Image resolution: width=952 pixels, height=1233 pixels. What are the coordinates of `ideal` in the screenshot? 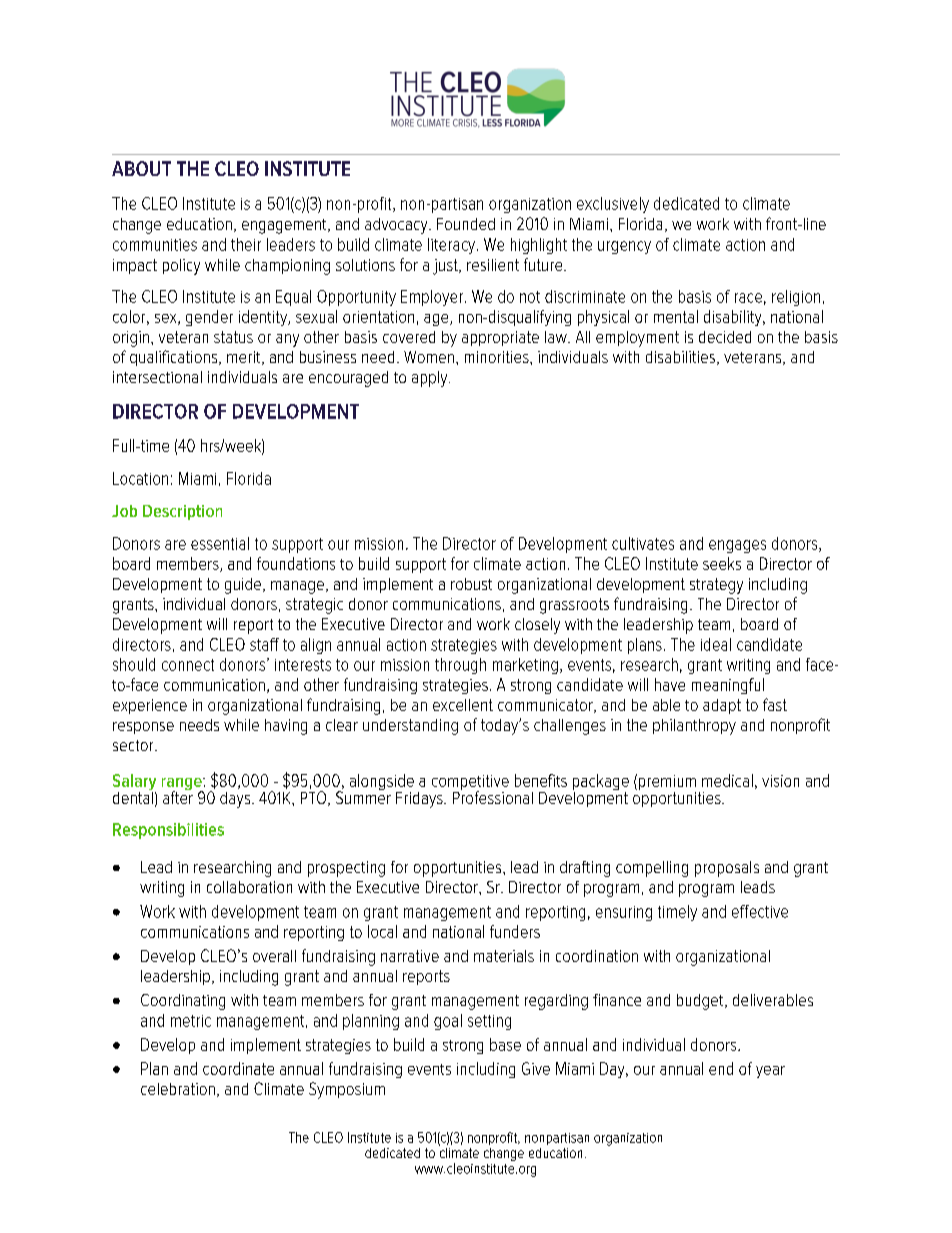 It's located at (716, 644).
